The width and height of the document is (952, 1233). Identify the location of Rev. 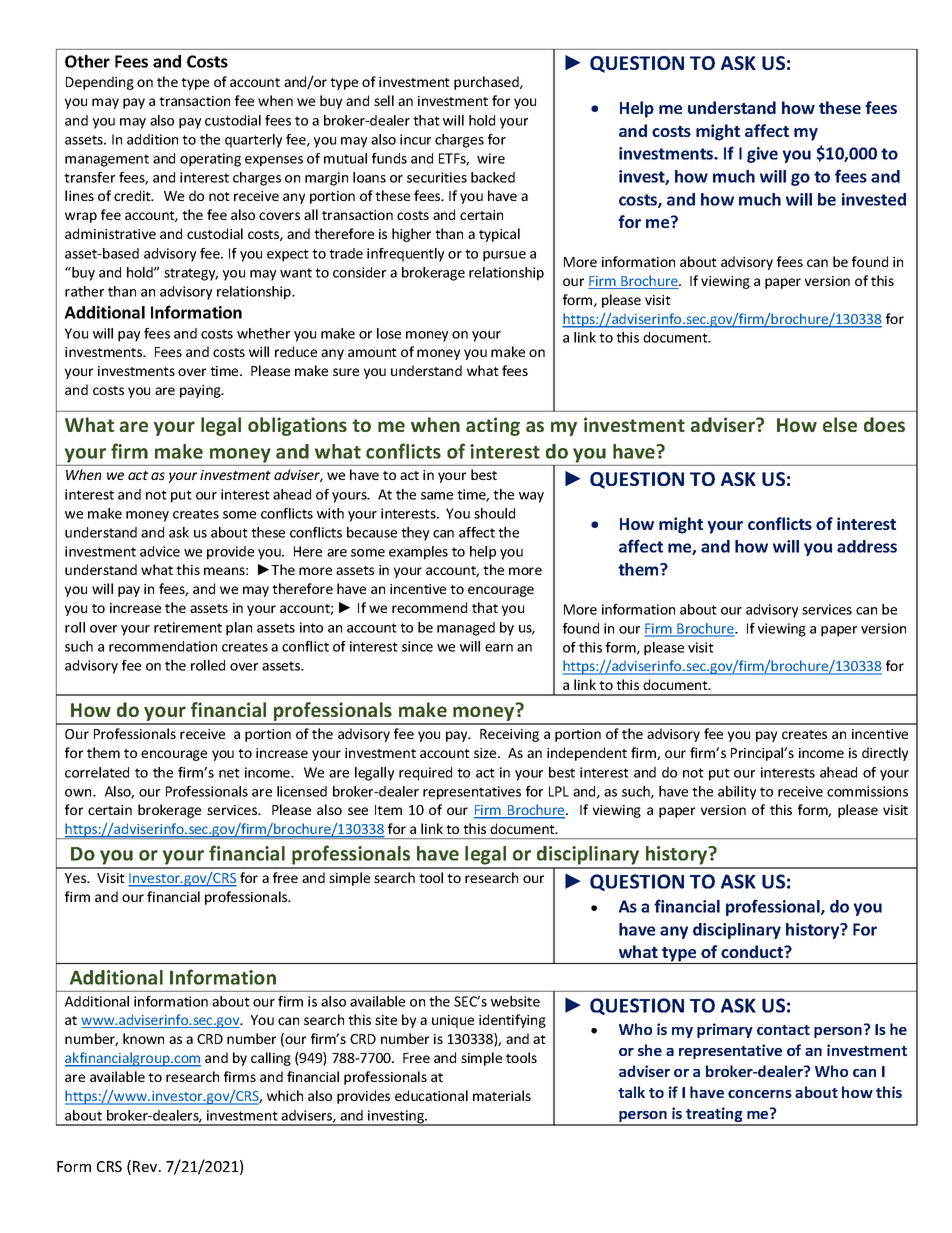
(146, 1166).
